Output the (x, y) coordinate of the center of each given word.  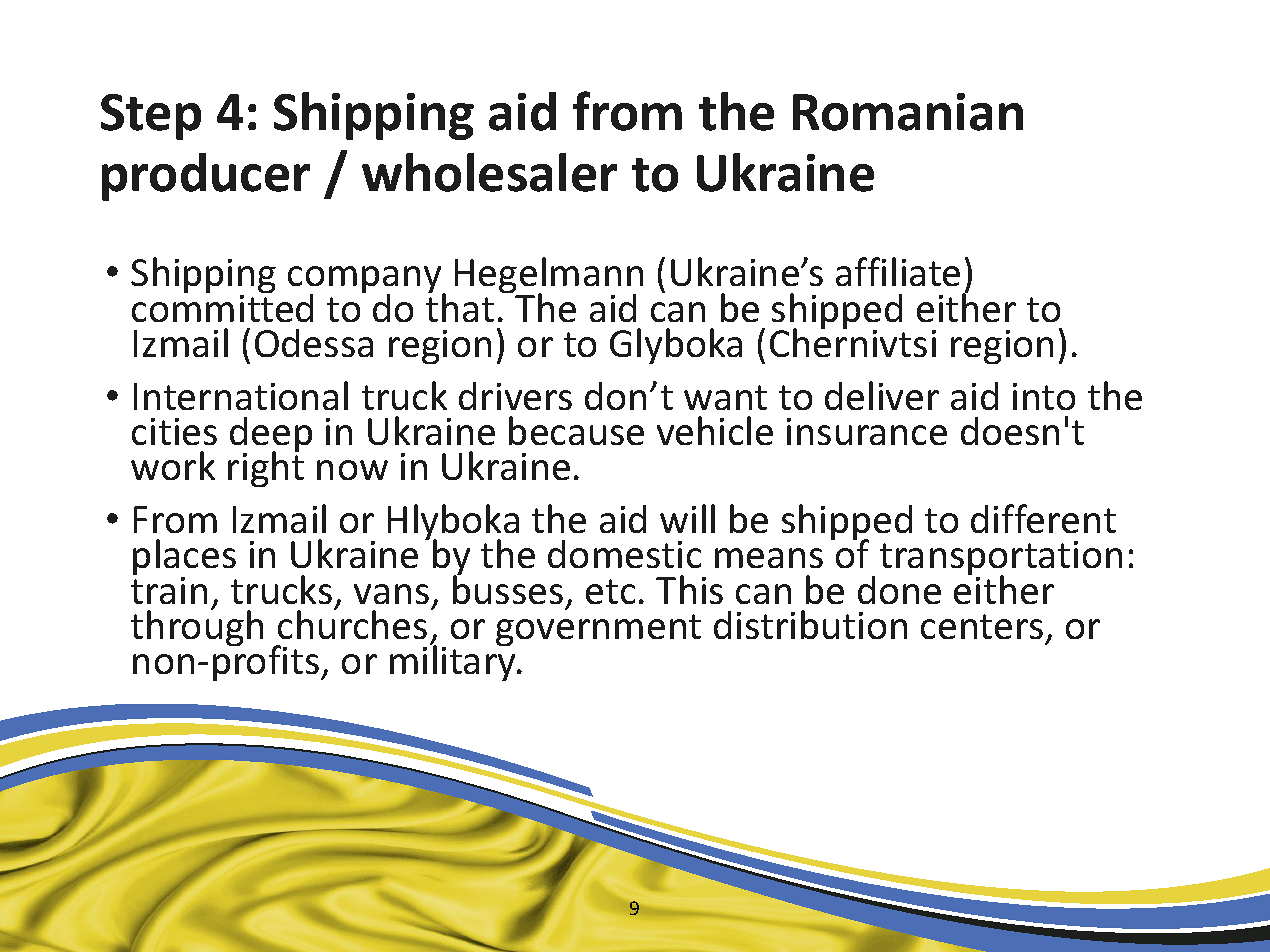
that (460, 306)
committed (222, 306)
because (576, 430)
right (266, 468)
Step (151, 117)
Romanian (908, 112)
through (197, 627)
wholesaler (489, 172)
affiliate (898, 271)
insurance (867, 431)
